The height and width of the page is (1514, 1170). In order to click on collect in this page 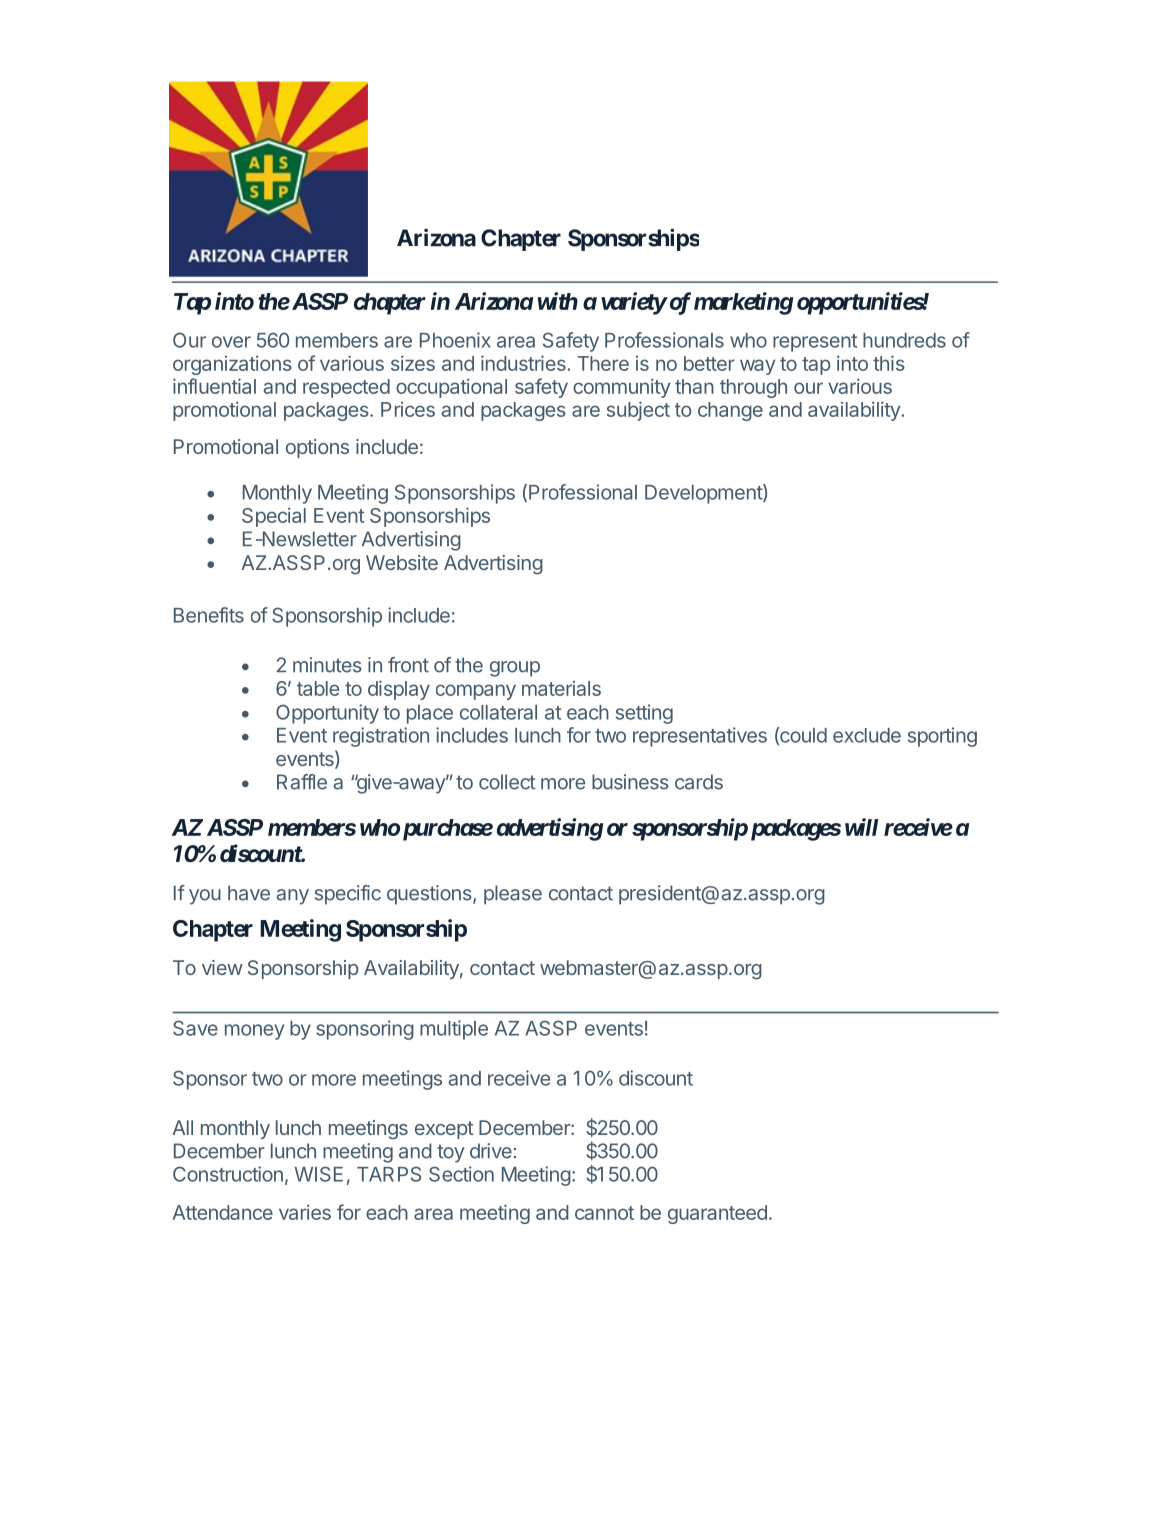, I will do `click(507, 782)`.
